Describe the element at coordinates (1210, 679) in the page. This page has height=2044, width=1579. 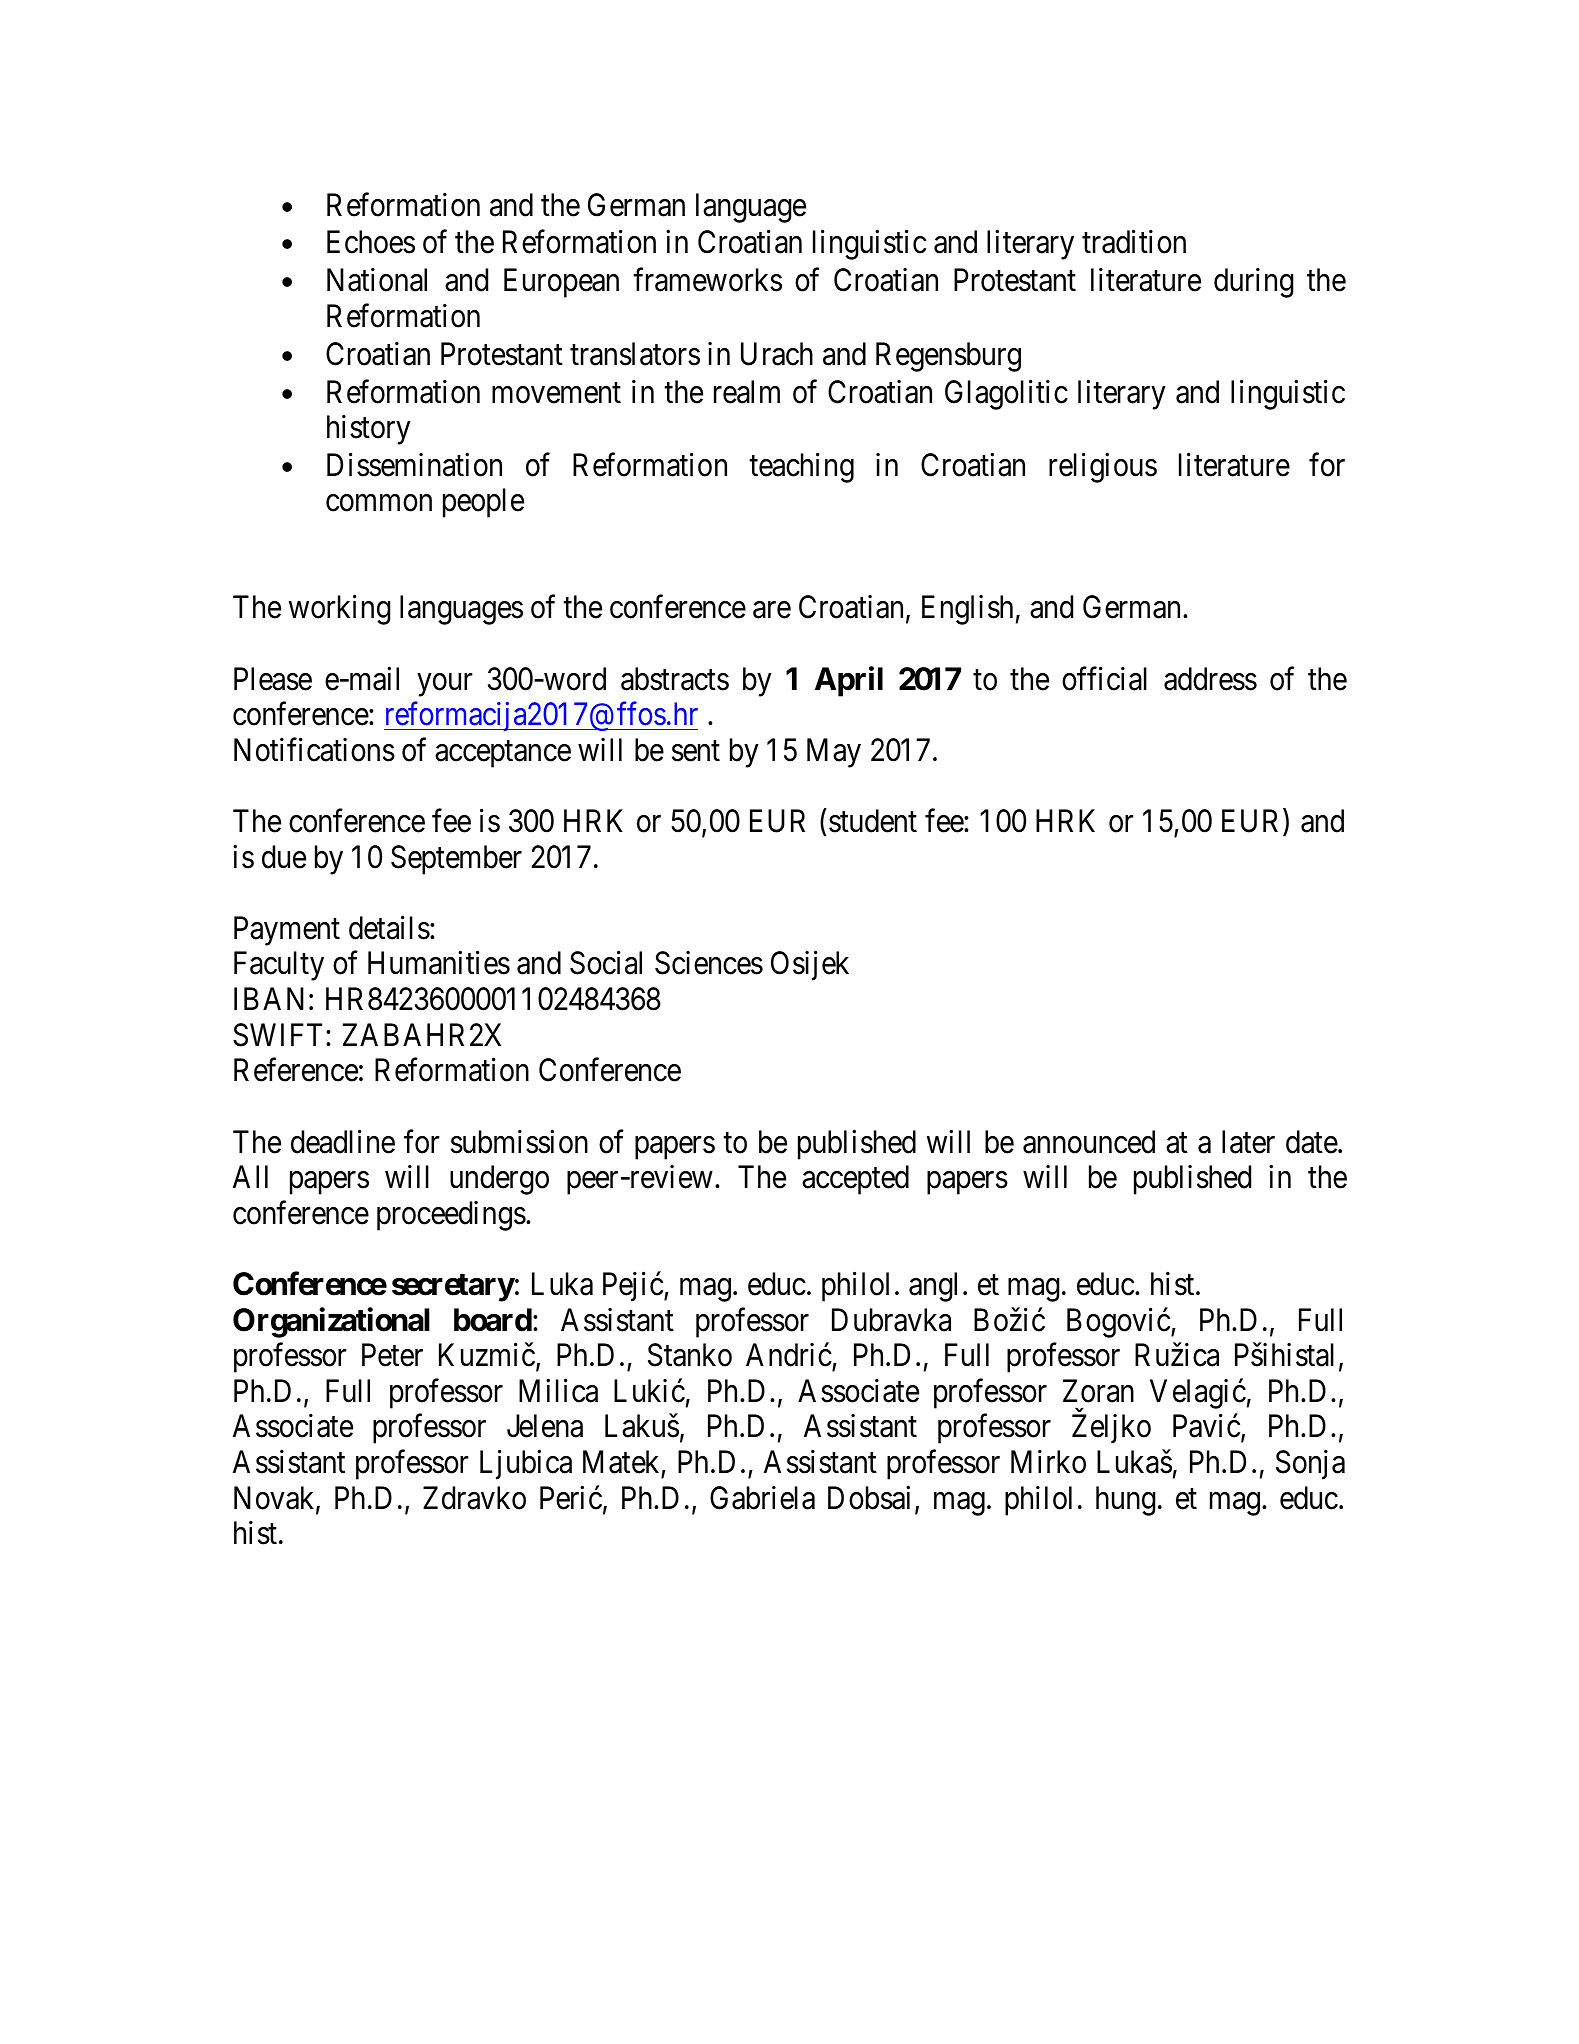
I see `address` at that location.
